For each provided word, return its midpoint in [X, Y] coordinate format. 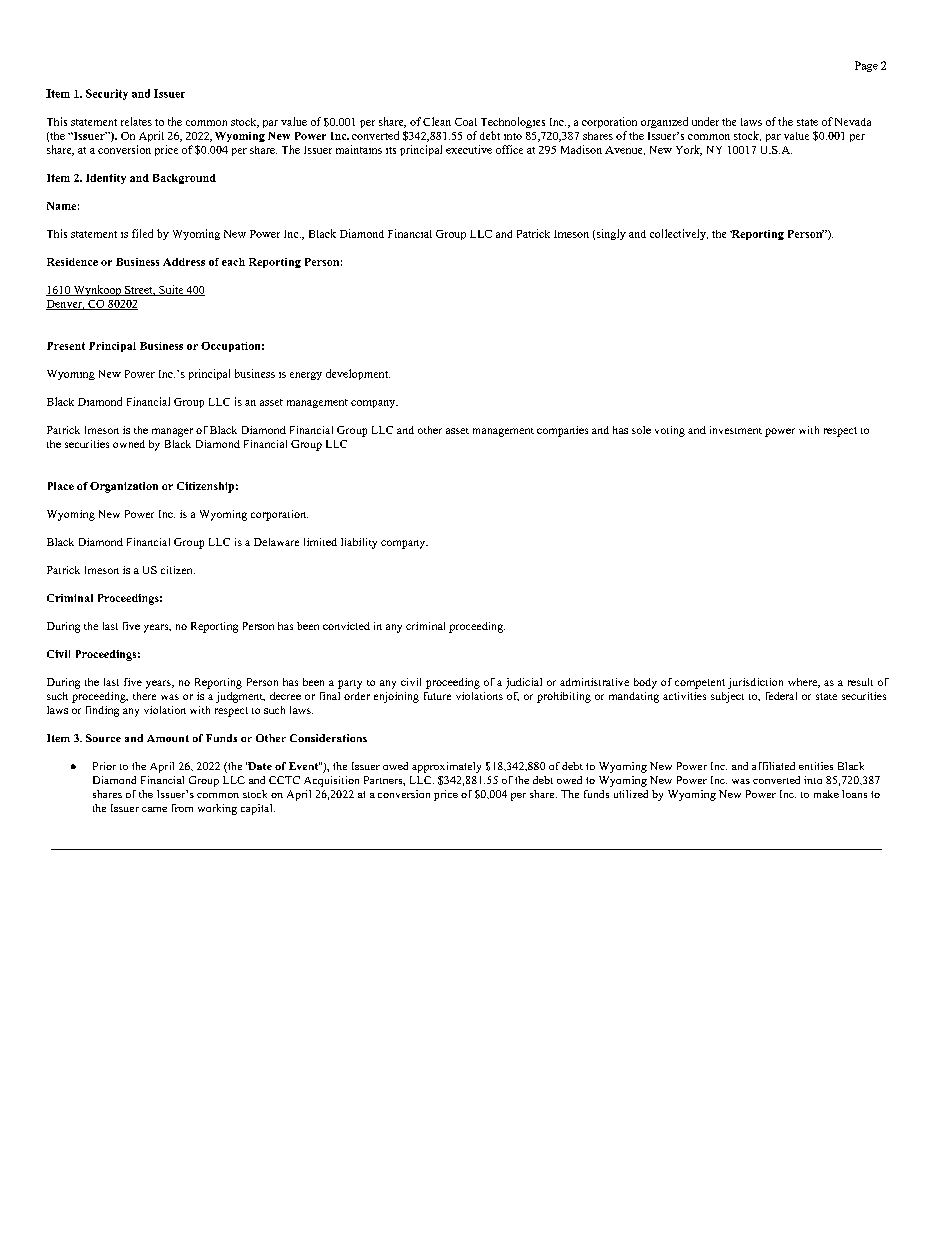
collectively [679, 234]
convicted [346, 626]
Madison [581, 149]
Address [184, 262]
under [705, 121]
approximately [446, 767]
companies [562, 431]
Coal [466, 122]
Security [107, 94]
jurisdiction [755, 683]
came [154, 809]
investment [736, 430]
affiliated [773, 766]
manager [172, 432]
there [144, 696]
